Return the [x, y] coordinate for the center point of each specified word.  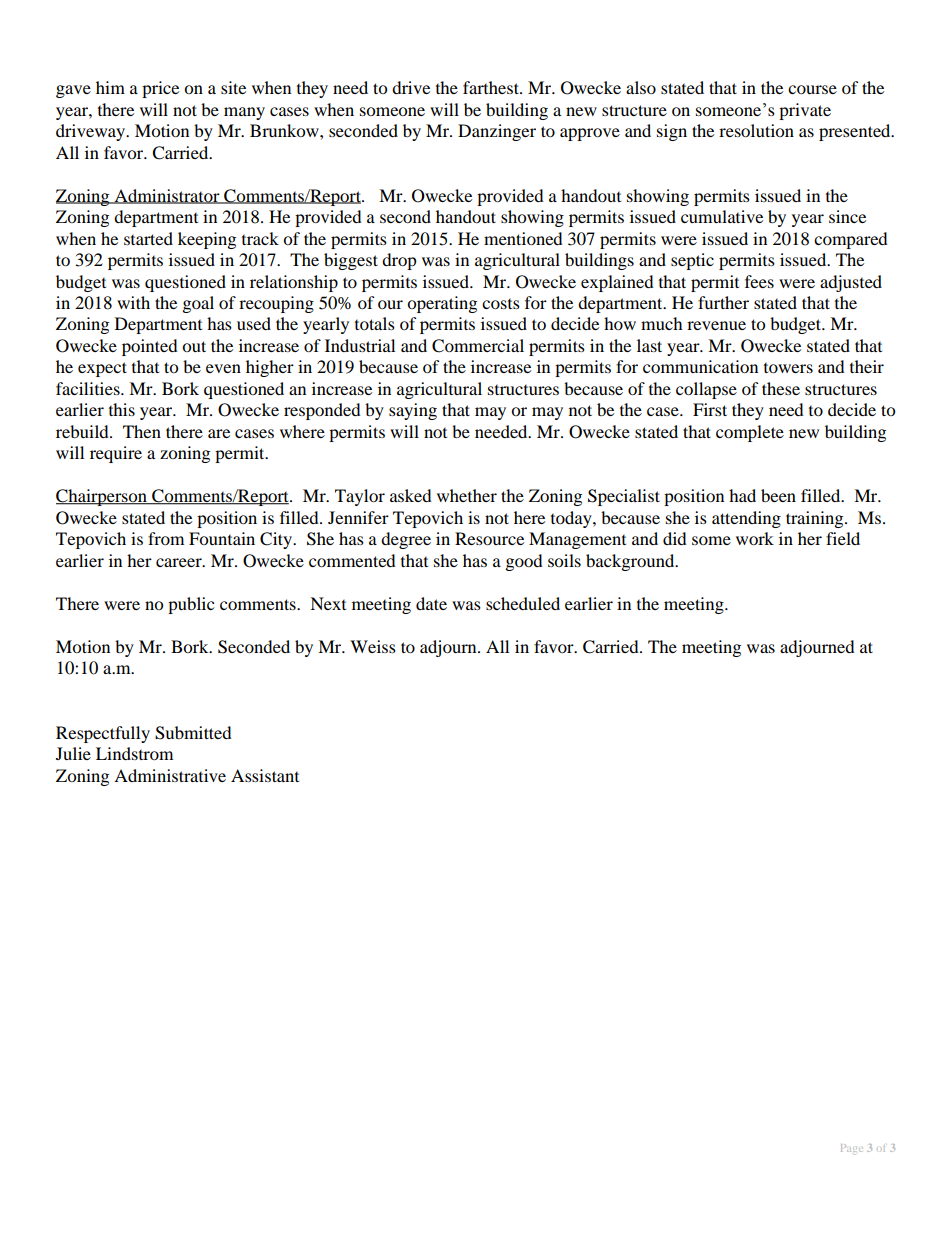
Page [852, 1148]
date [431, 603]
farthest [492, 87]
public [191, 605]
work [755, 538]
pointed [150, 347]
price [160, 89]
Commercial [478, 346]
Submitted [193, 733]
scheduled [523, 603]
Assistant [265, 775]
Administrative [170, 775]
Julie [73, 753]
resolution [756, 130]
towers [788, 368]
